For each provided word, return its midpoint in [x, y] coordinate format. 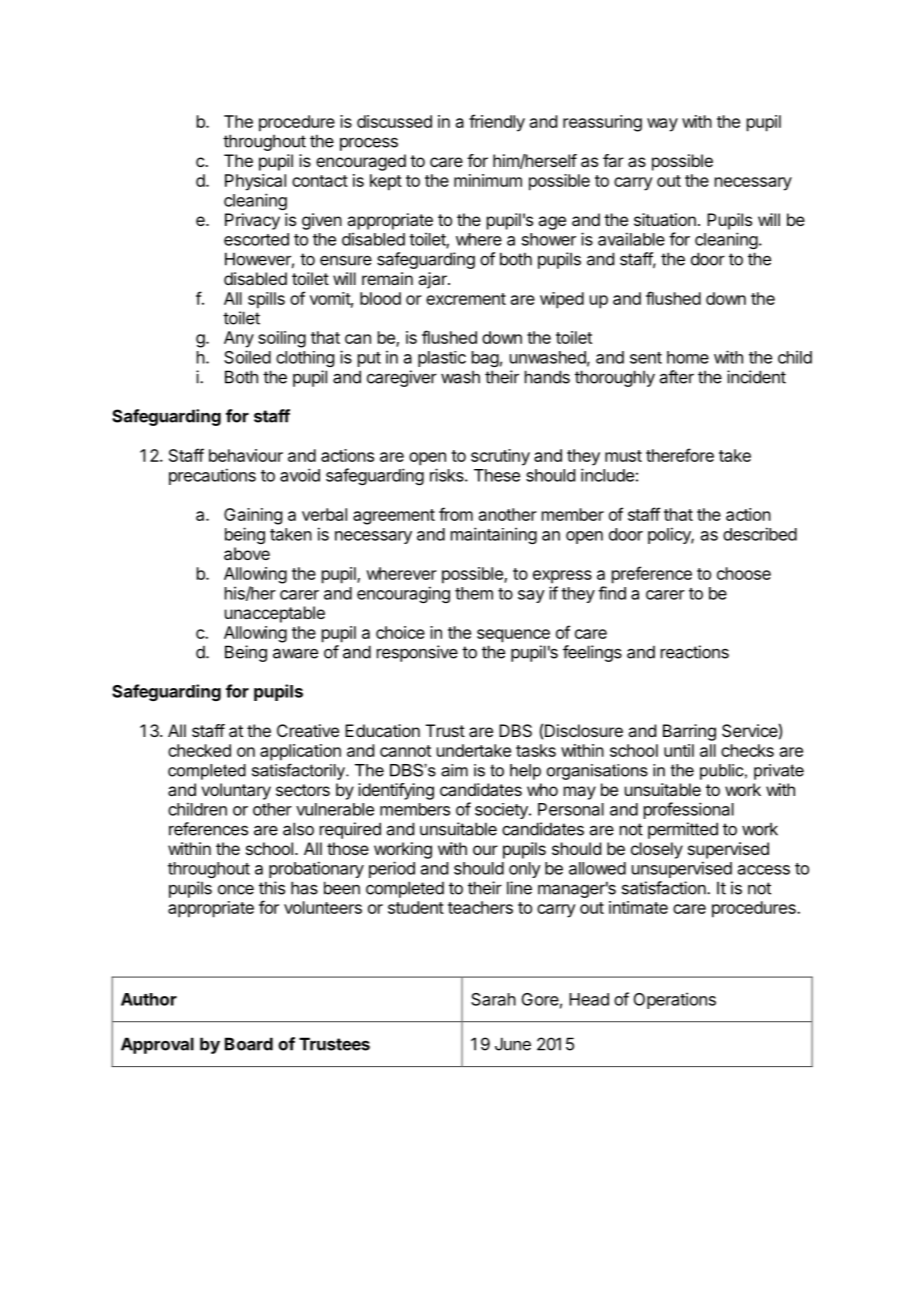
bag [485, 359]
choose [744, 573]
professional [689, 810]
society [502, 811]
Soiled [247, 357]
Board [249, 1044]
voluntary [236, 791]
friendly [497, 123]
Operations [675, 1000]
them [474, 593]
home [688, 357]
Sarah [493, 999]
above [247, 553]
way [662, 125]
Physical [255, 182]
